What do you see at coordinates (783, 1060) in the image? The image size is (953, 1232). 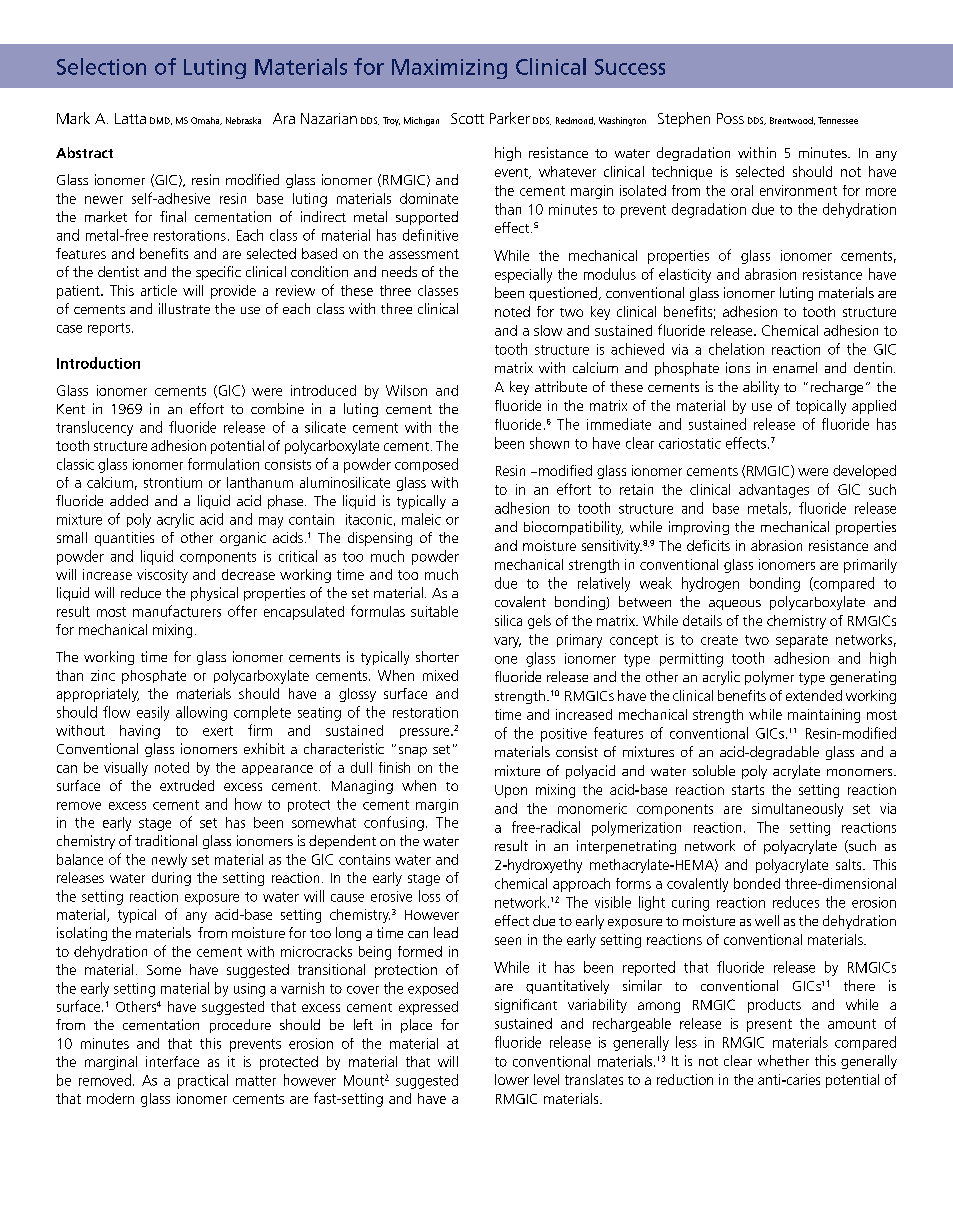 I see `whether` at bounding box center [783, 1060].
